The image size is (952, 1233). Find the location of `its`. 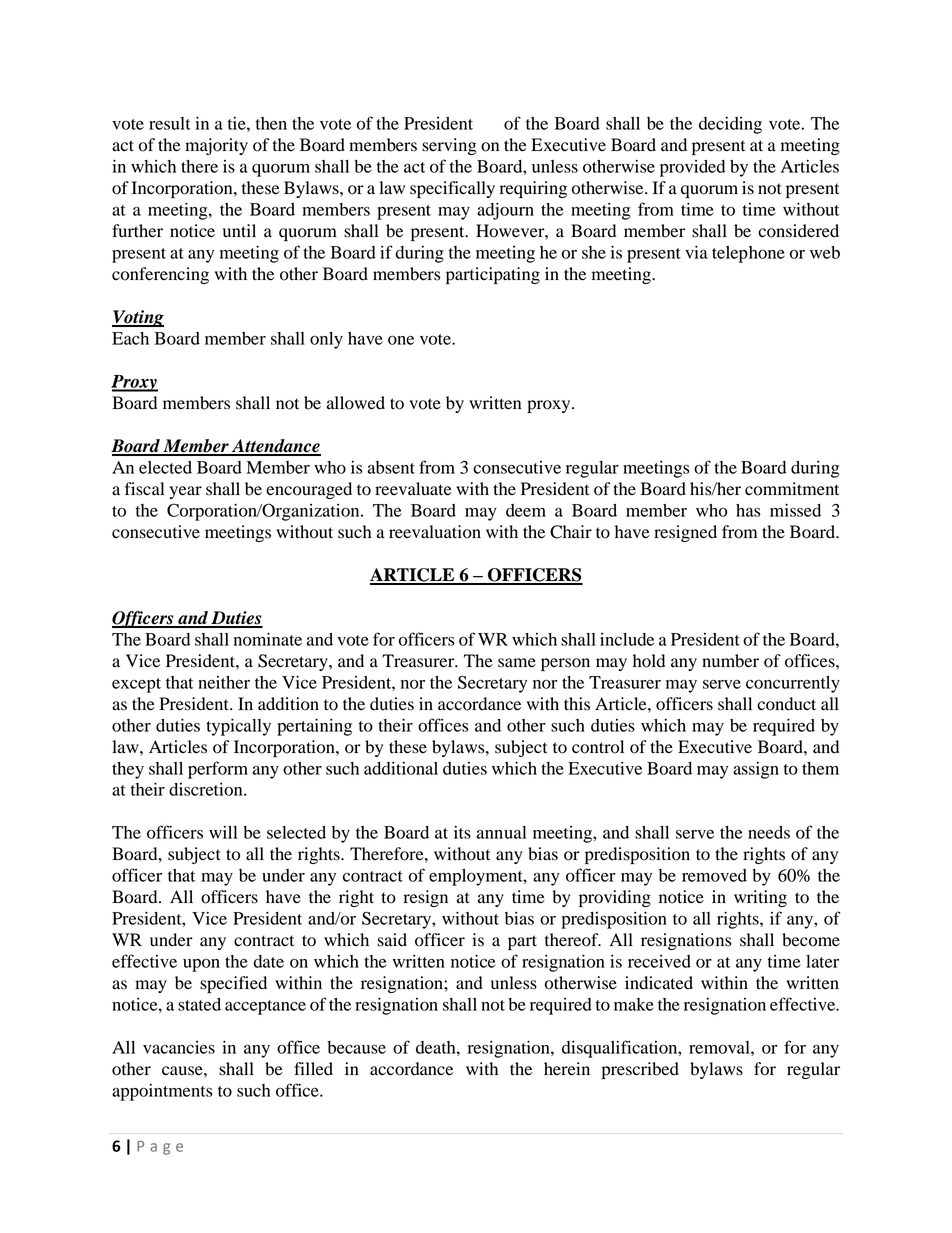

its is located at coordinates (462, 832).
